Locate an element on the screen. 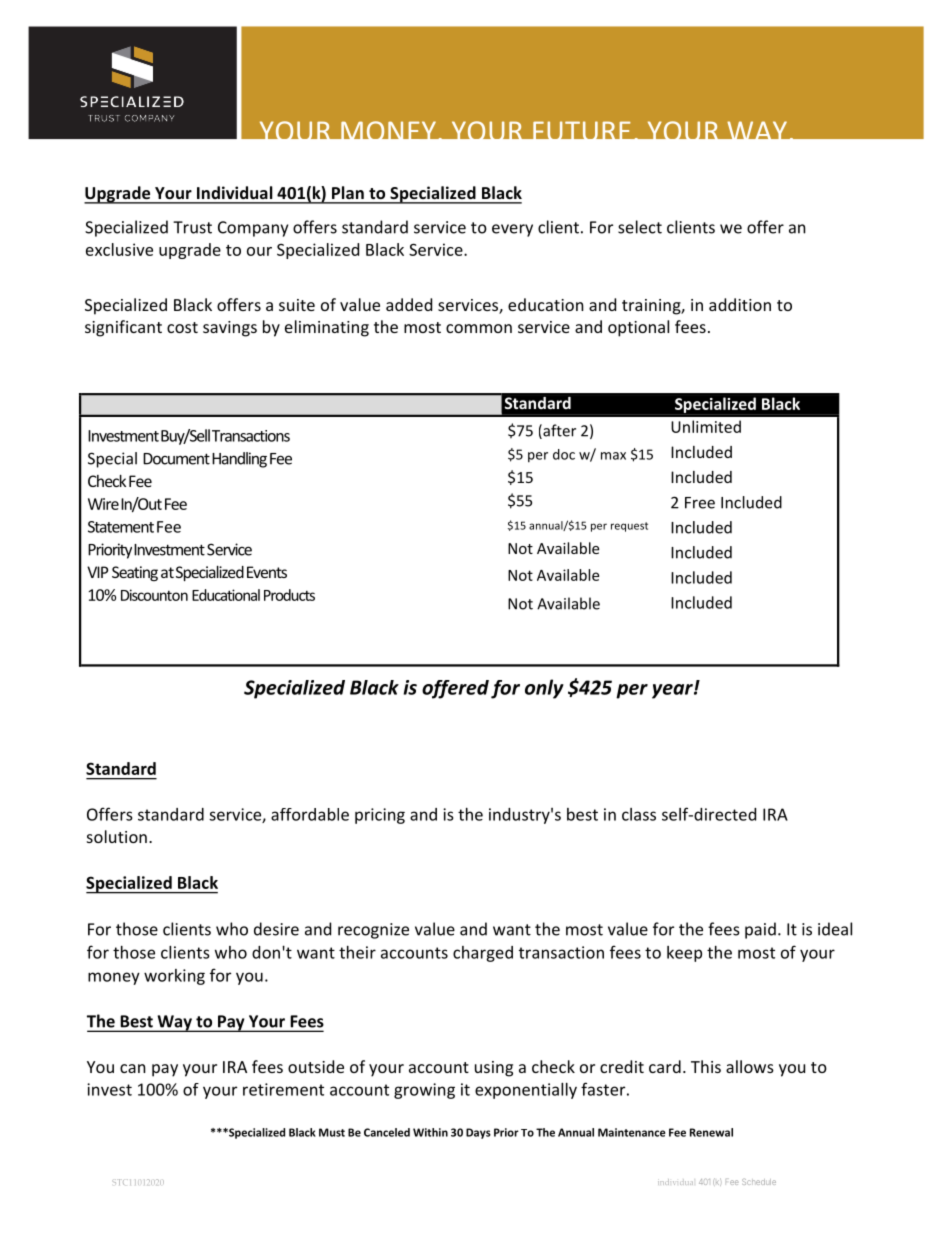 This screenshot has width=952, height=1233. every is located at coordinates (512, 230).
